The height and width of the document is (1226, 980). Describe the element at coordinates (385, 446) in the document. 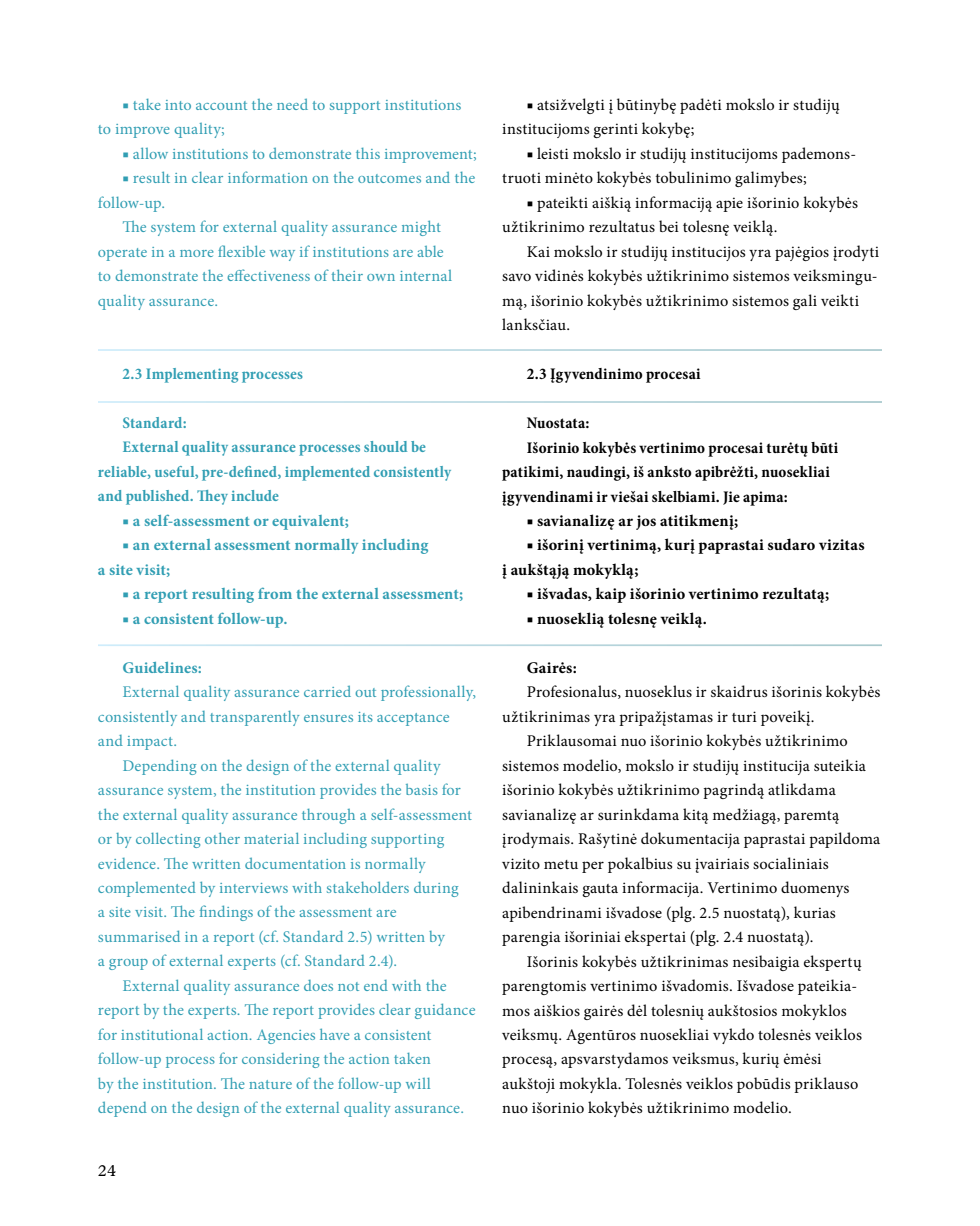

I see `should` at that location.
